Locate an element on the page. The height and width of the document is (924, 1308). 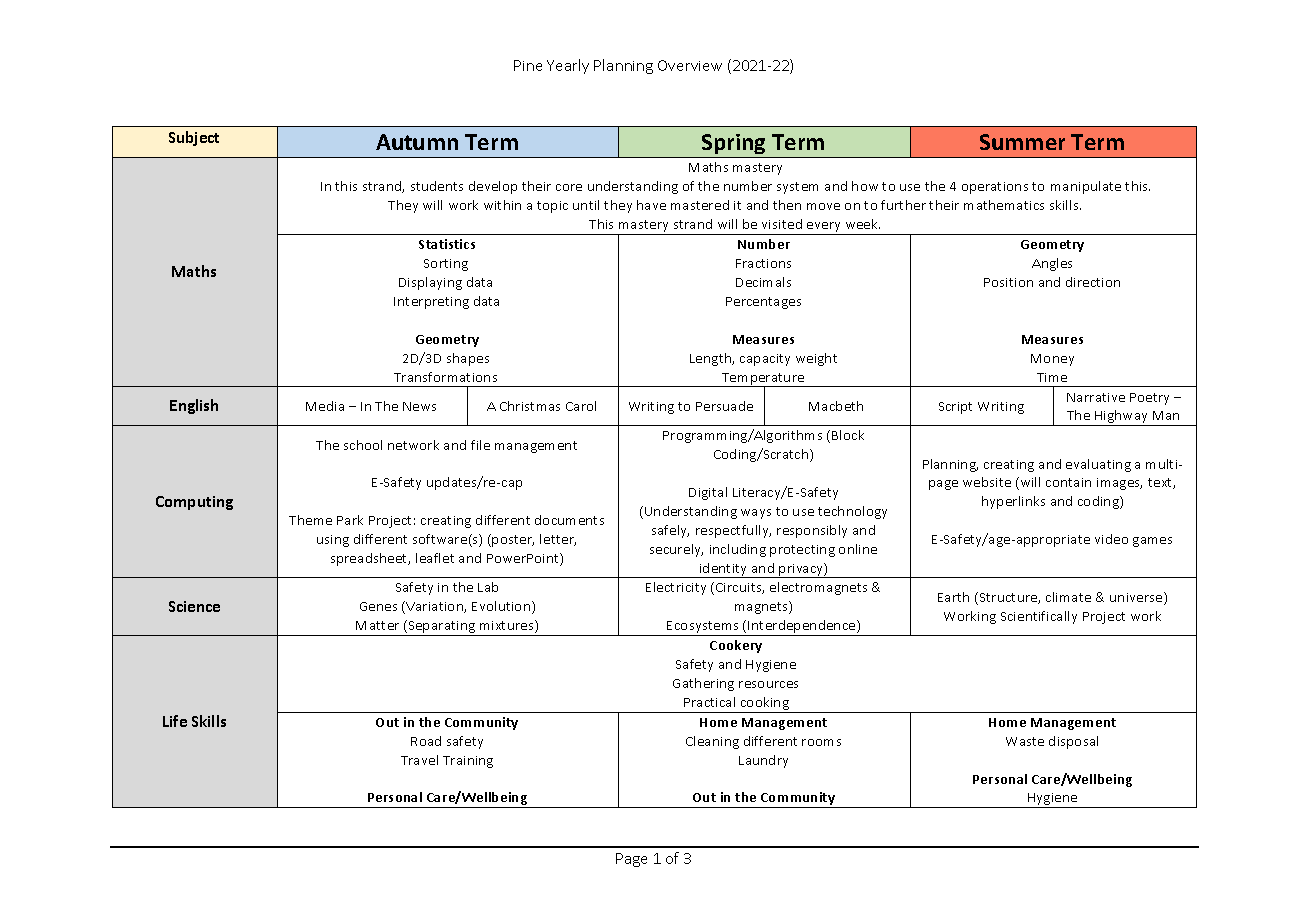
Summer is located at coordinates (1022, 142).
